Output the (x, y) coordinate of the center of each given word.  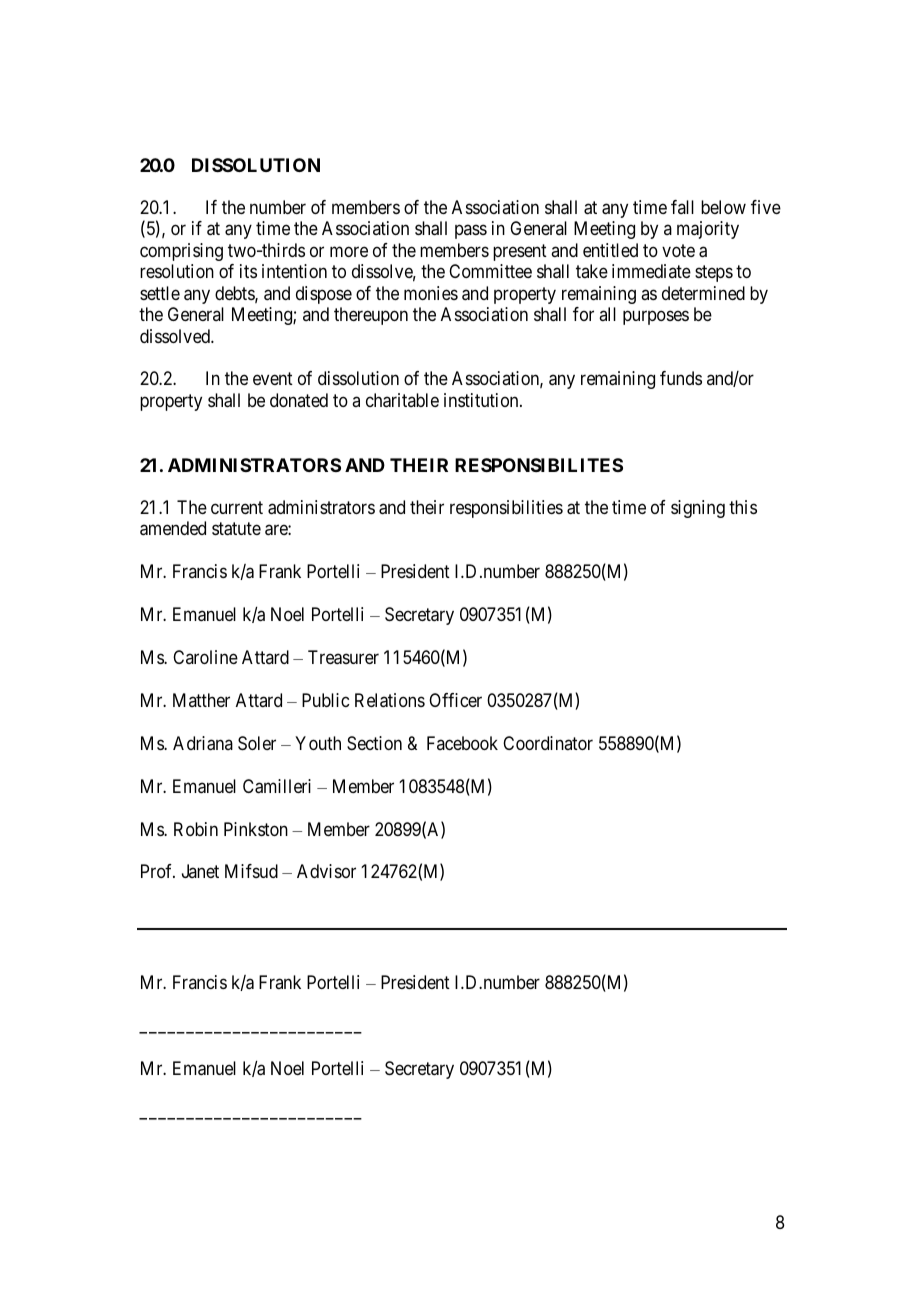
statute (236, 529)
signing (698, 509)
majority (708, 230)
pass (471, 232)
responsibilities (506, 509)
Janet (200, 871)
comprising (181, 252)
